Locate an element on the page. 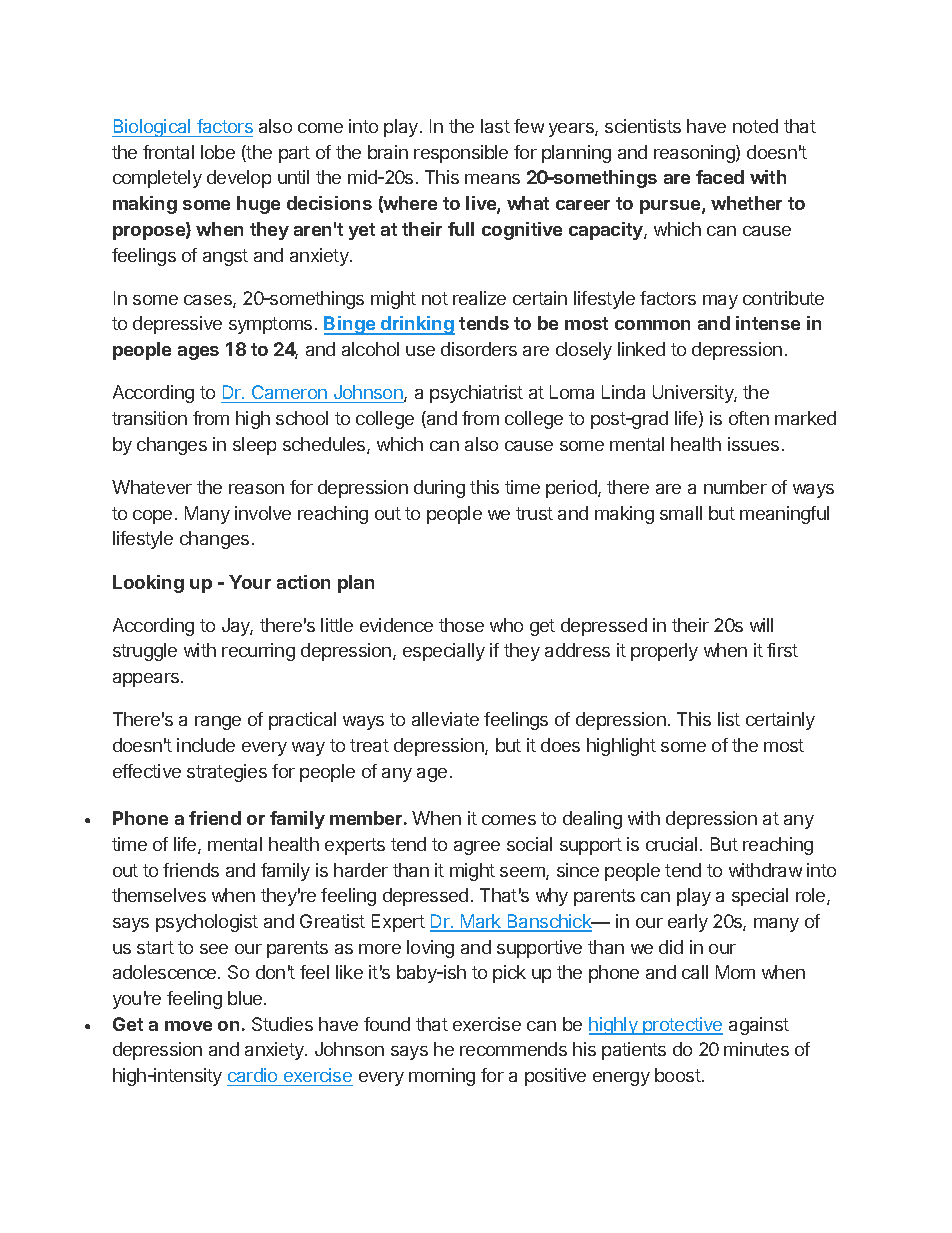  often is located at coordinates (749, 418).
